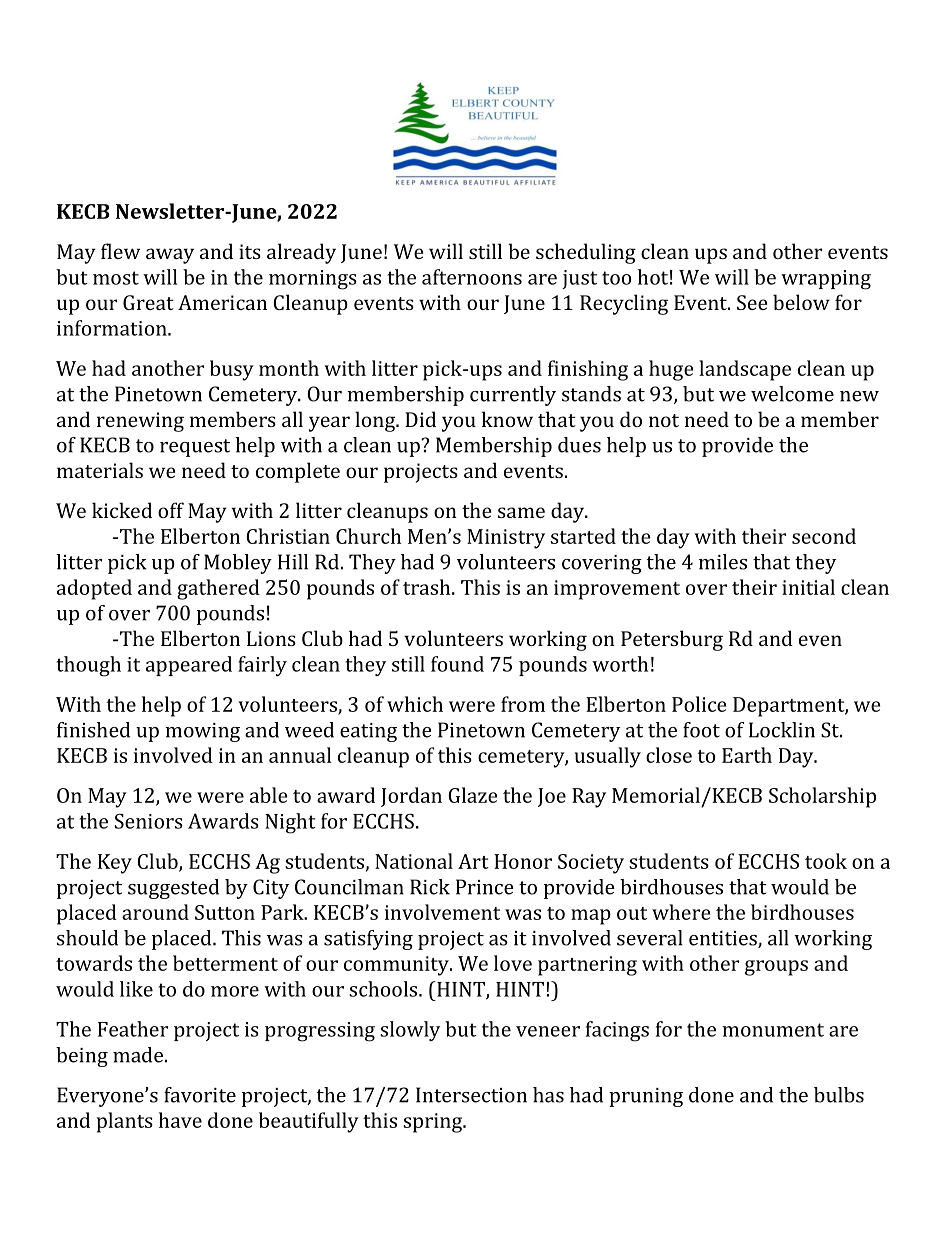 The height and width of the screenshot is (1233, 952). Describe the element at coordinates (472, 277) in the screenshot. I see `afternoons` at that location.
